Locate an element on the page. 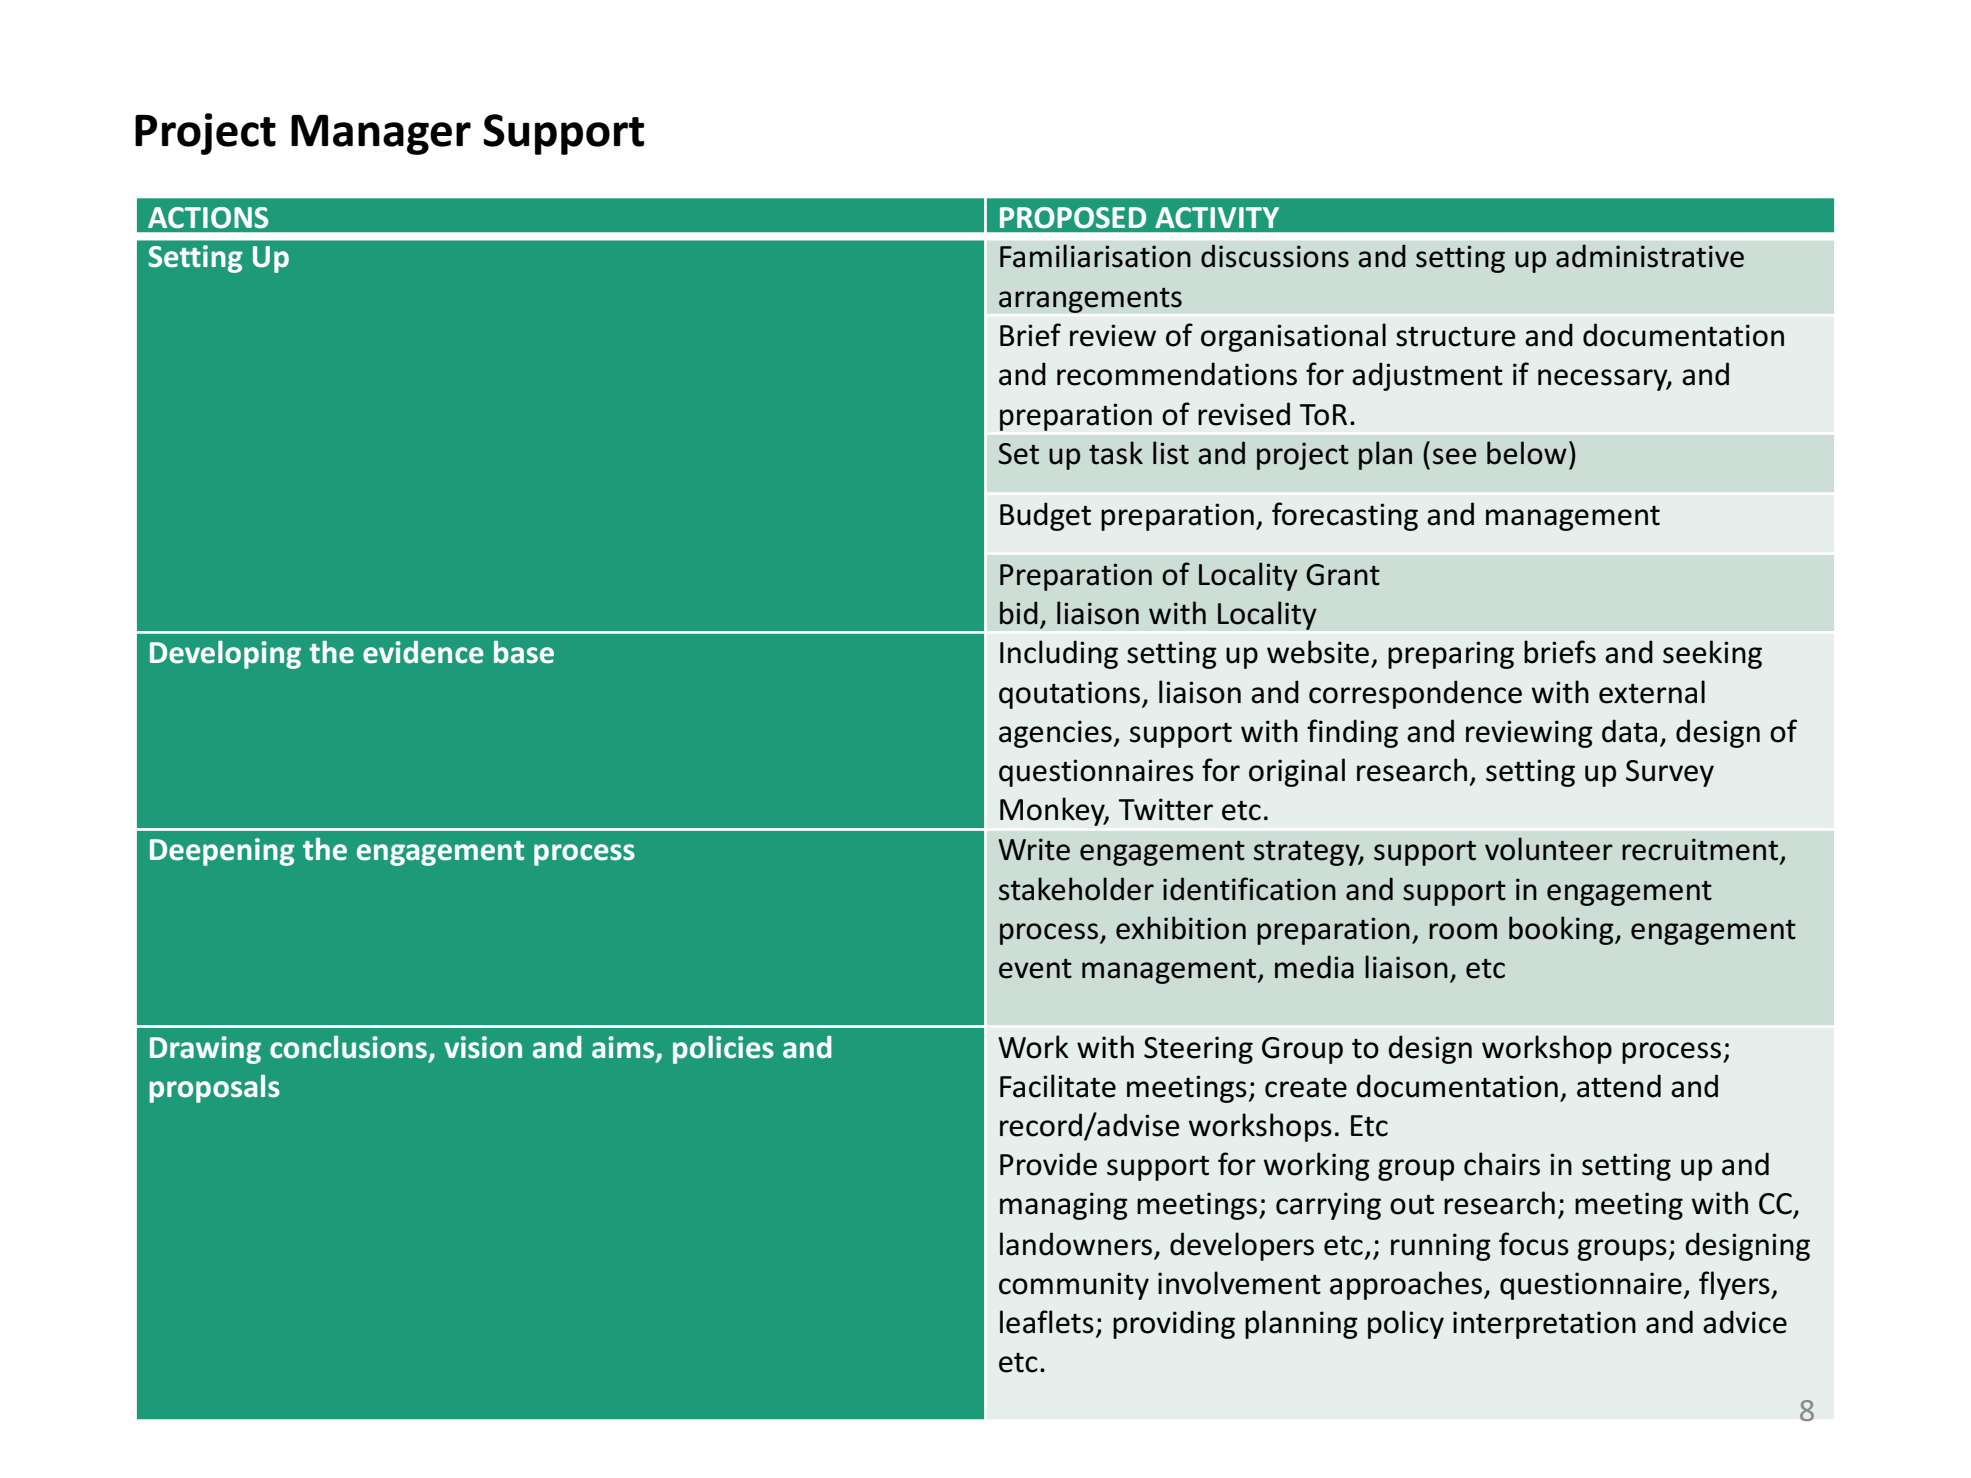  Budget is located at coordinates (1045, 516).
